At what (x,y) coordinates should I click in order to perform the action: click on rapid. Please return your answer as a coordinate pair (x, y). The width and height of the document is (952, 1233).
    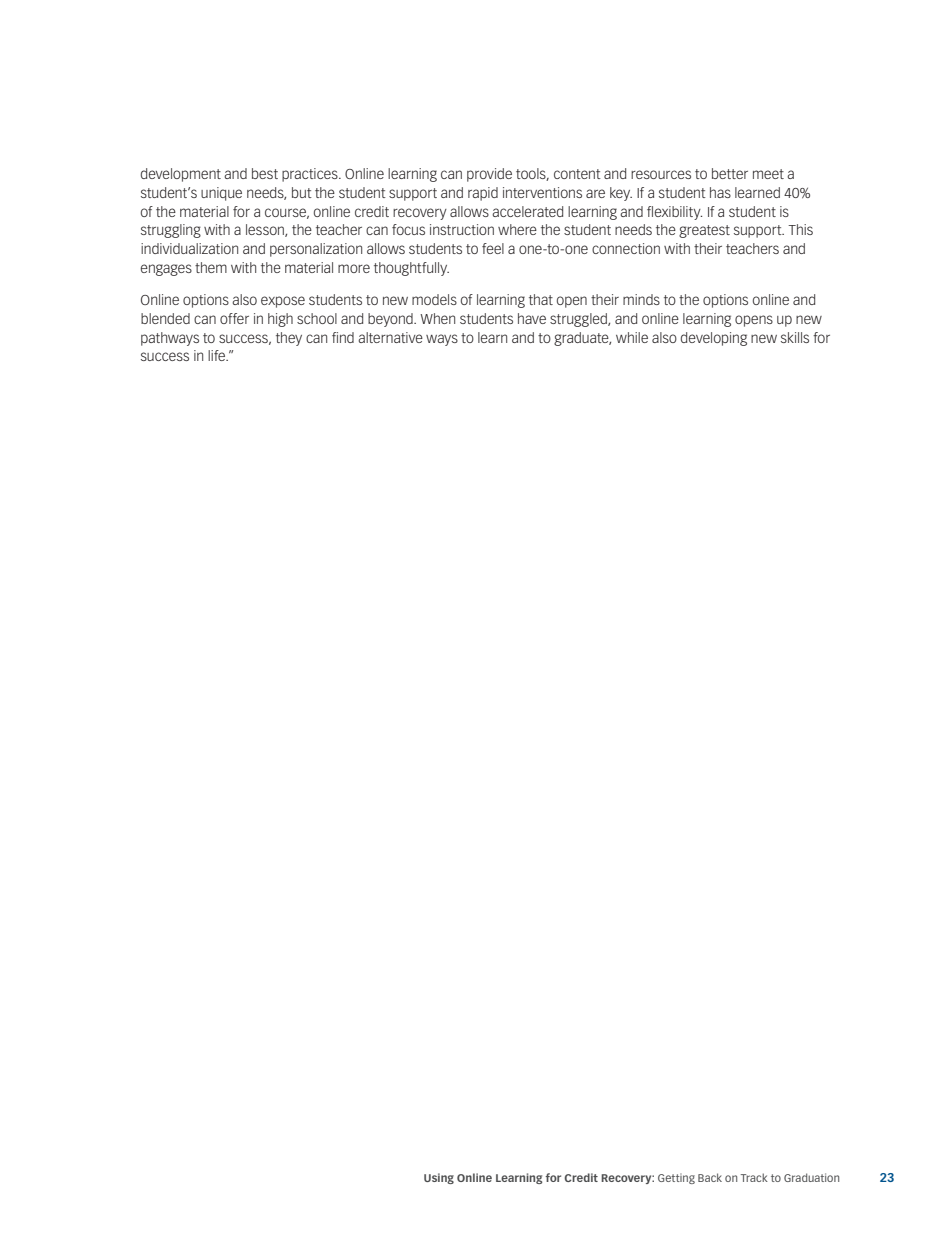
    Looking at the image, I should click on (483, 194).
